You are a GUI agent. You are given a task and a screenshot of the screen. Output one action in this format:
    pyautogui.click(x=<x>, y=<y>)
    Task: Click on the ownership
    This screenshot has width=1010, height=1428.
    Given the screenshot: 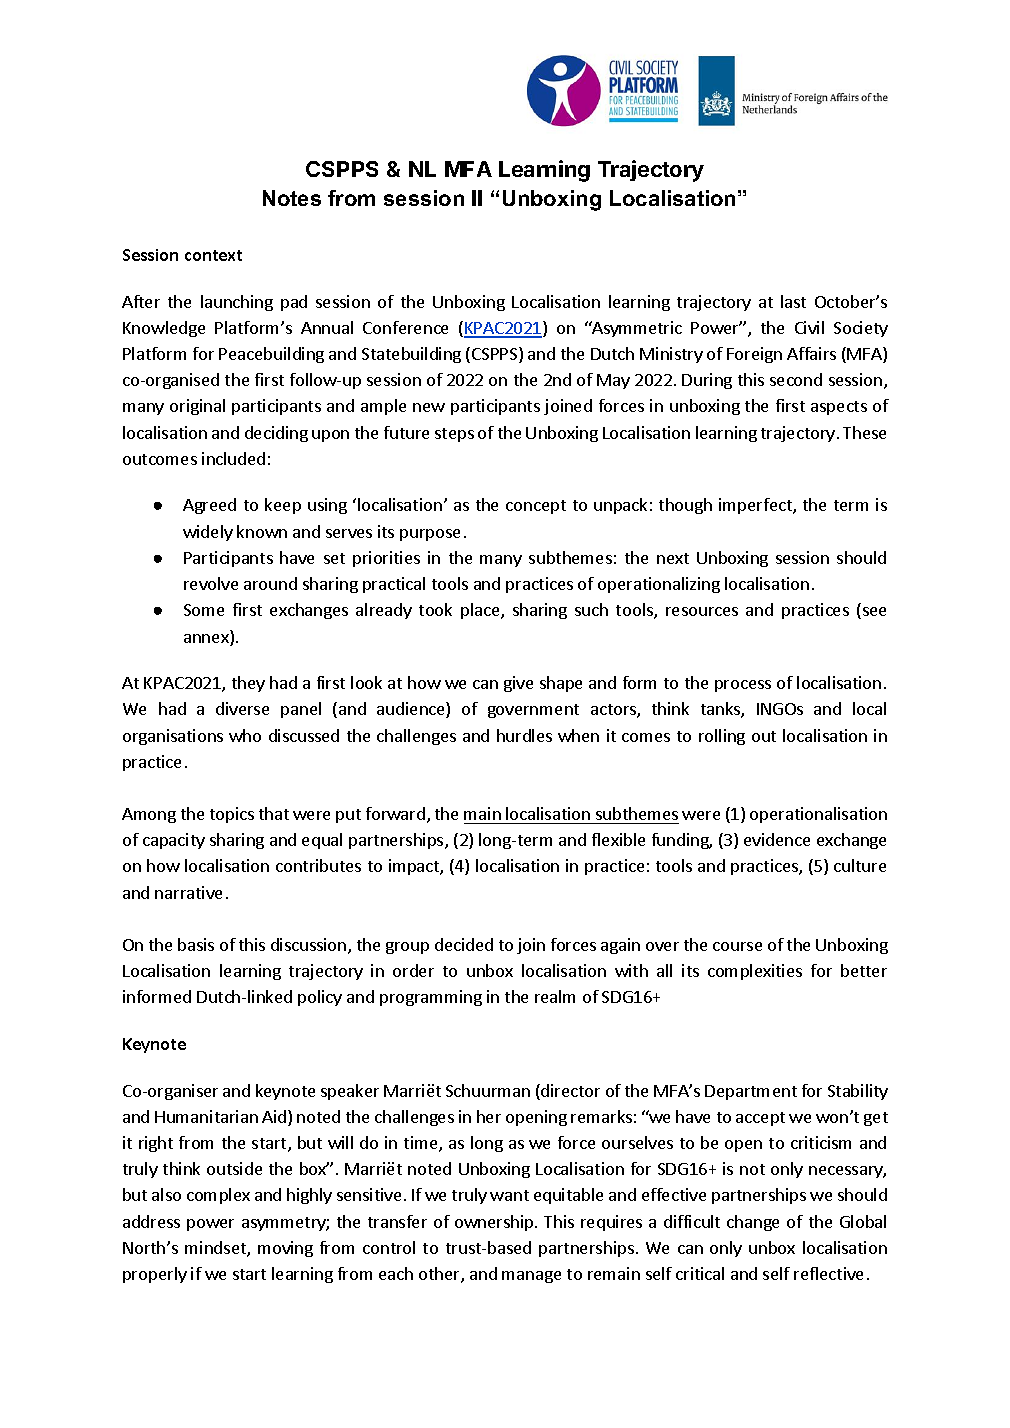 What is the action you would take?
    pyautogui.click(x=495, y=1223)
